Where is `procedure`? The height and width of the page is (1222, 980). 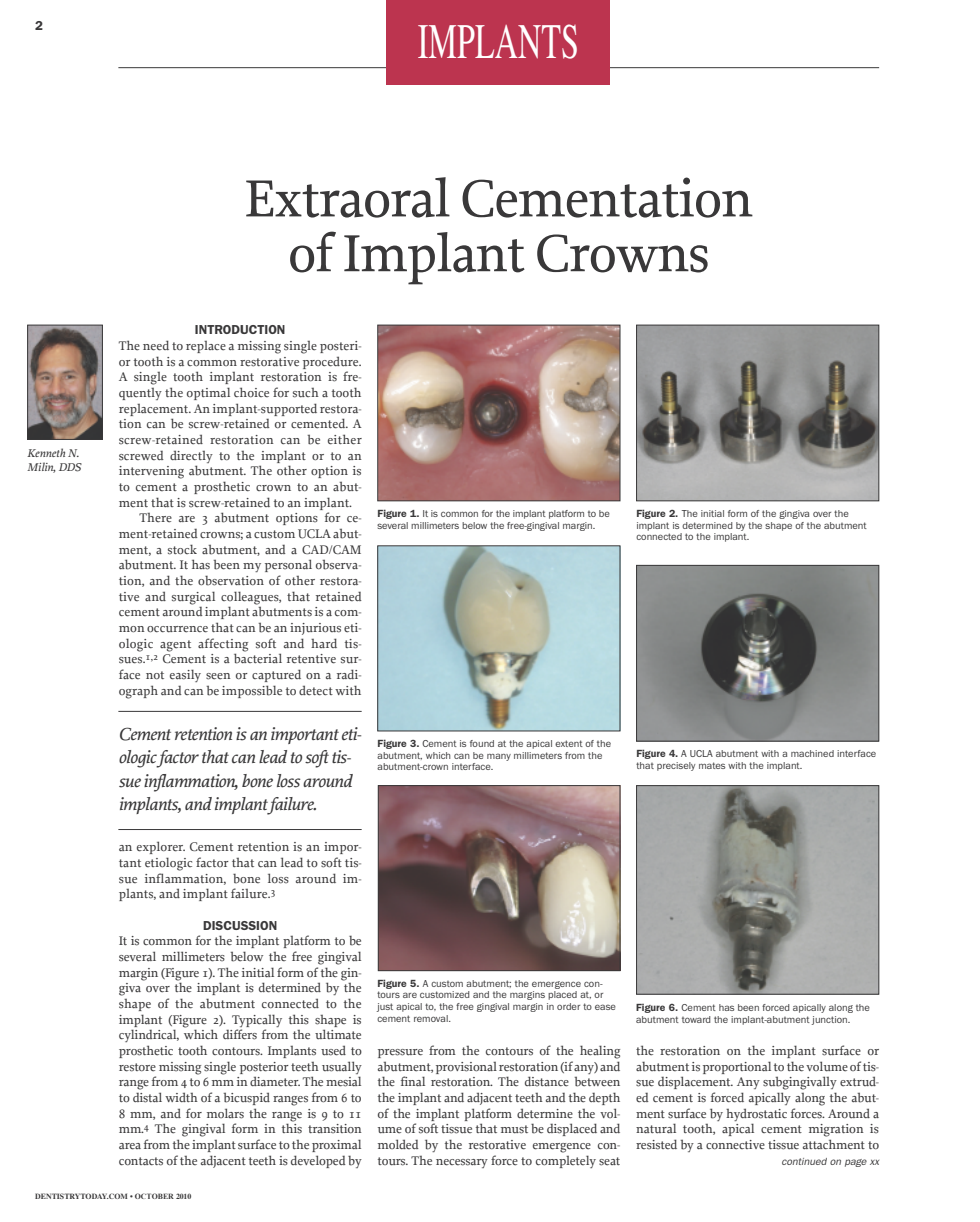
procedure is located at coordinates (332, 362).
